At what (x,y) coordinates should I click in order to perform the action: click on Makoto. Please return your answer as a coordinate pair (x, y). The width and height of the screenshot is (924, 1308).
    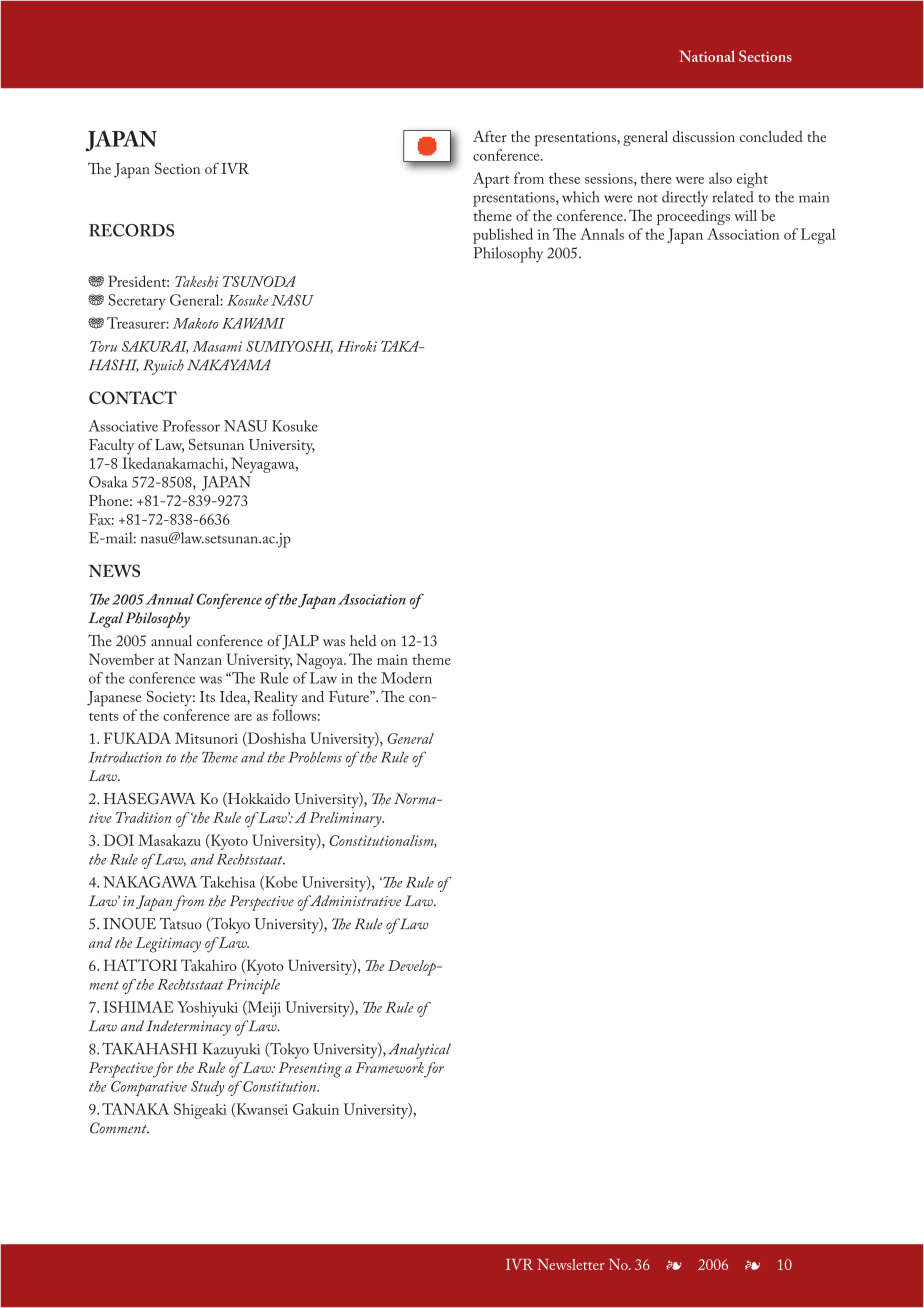
    Looking at the image, I should click on (195, 323).
